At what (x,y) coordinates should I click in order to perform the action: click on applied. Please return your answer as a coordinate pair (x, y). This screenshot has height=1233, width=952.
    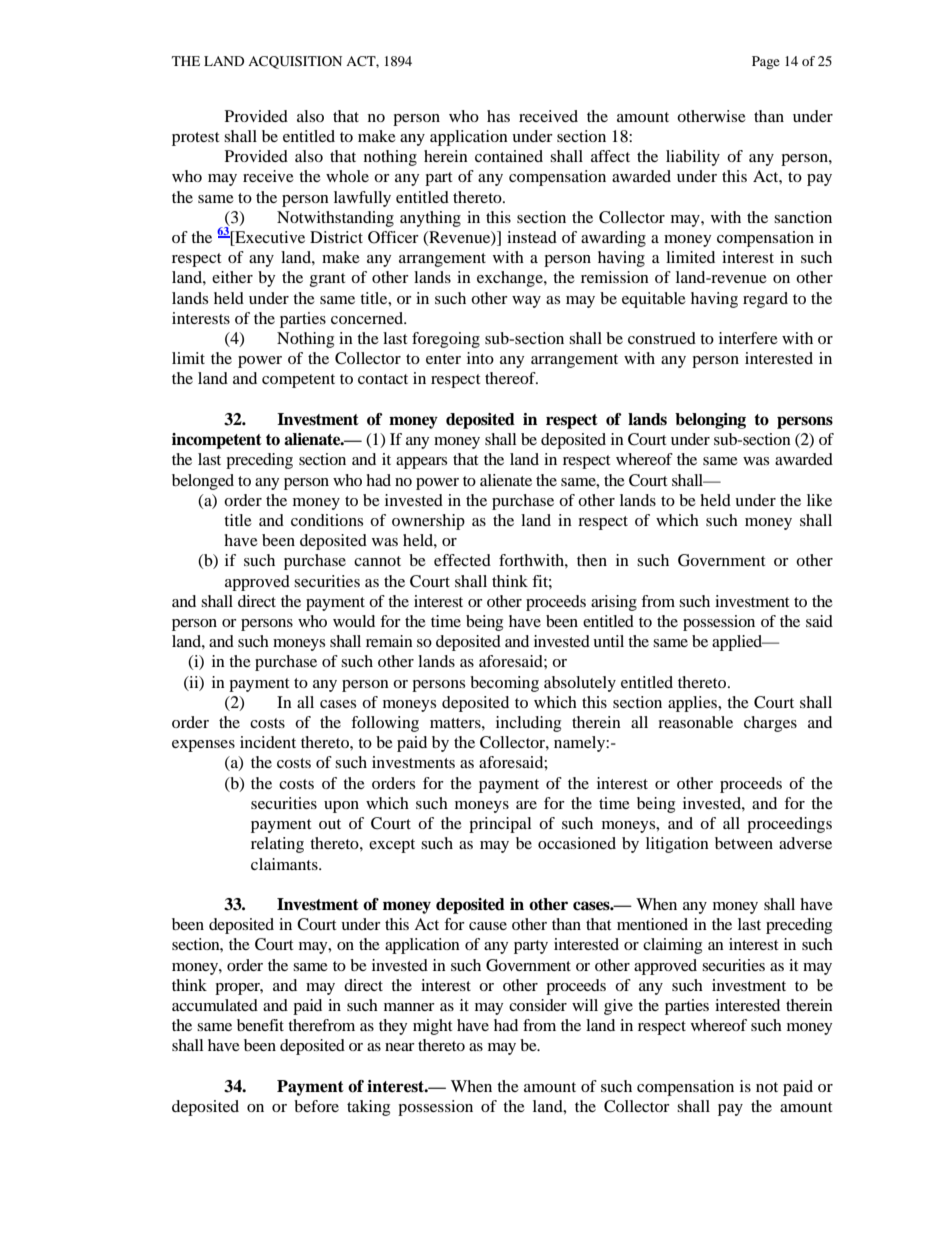
    Looking at the image, I should click on (738, 643).
